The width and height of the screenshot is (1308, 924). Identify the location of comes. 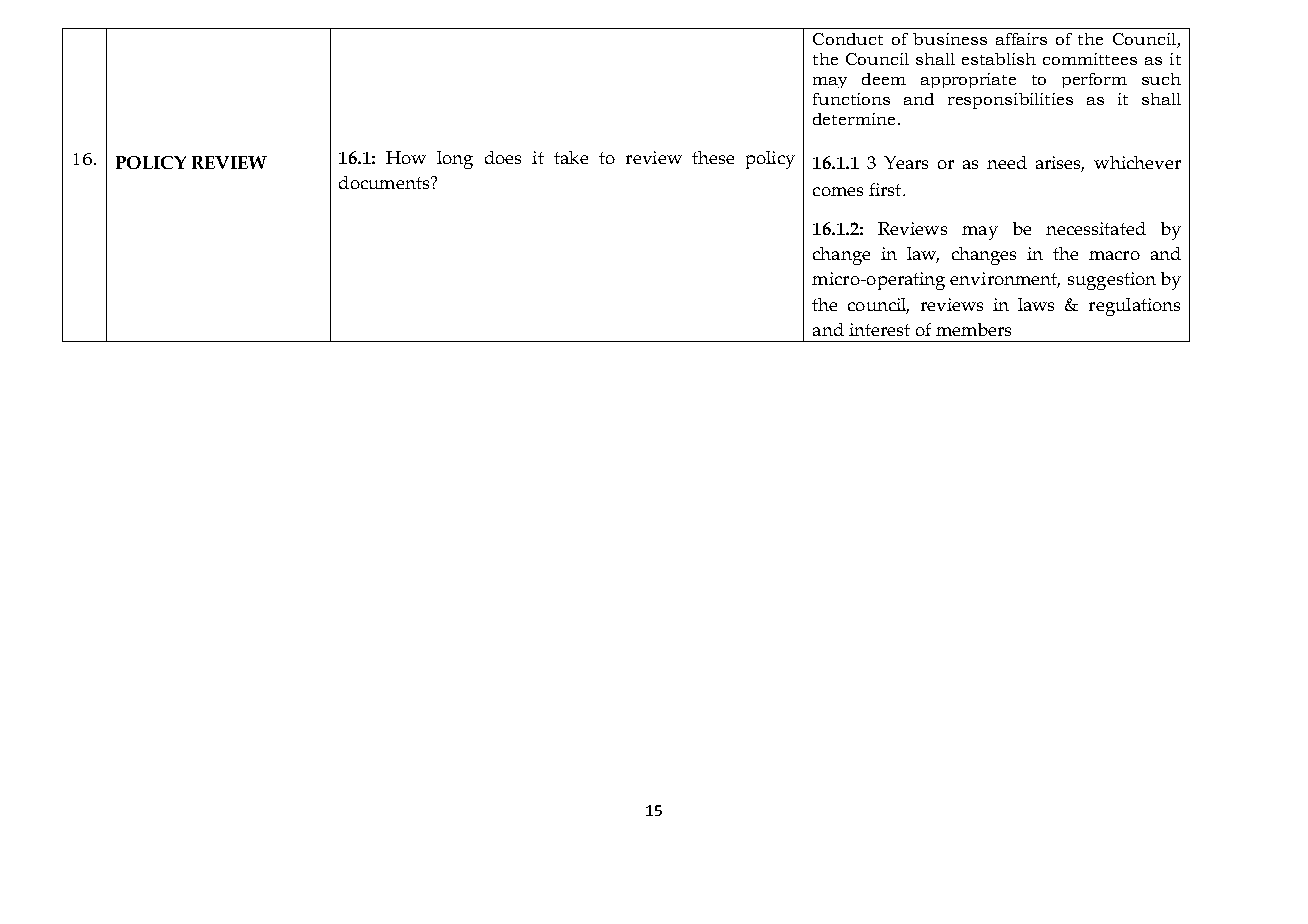
(838, 191).
